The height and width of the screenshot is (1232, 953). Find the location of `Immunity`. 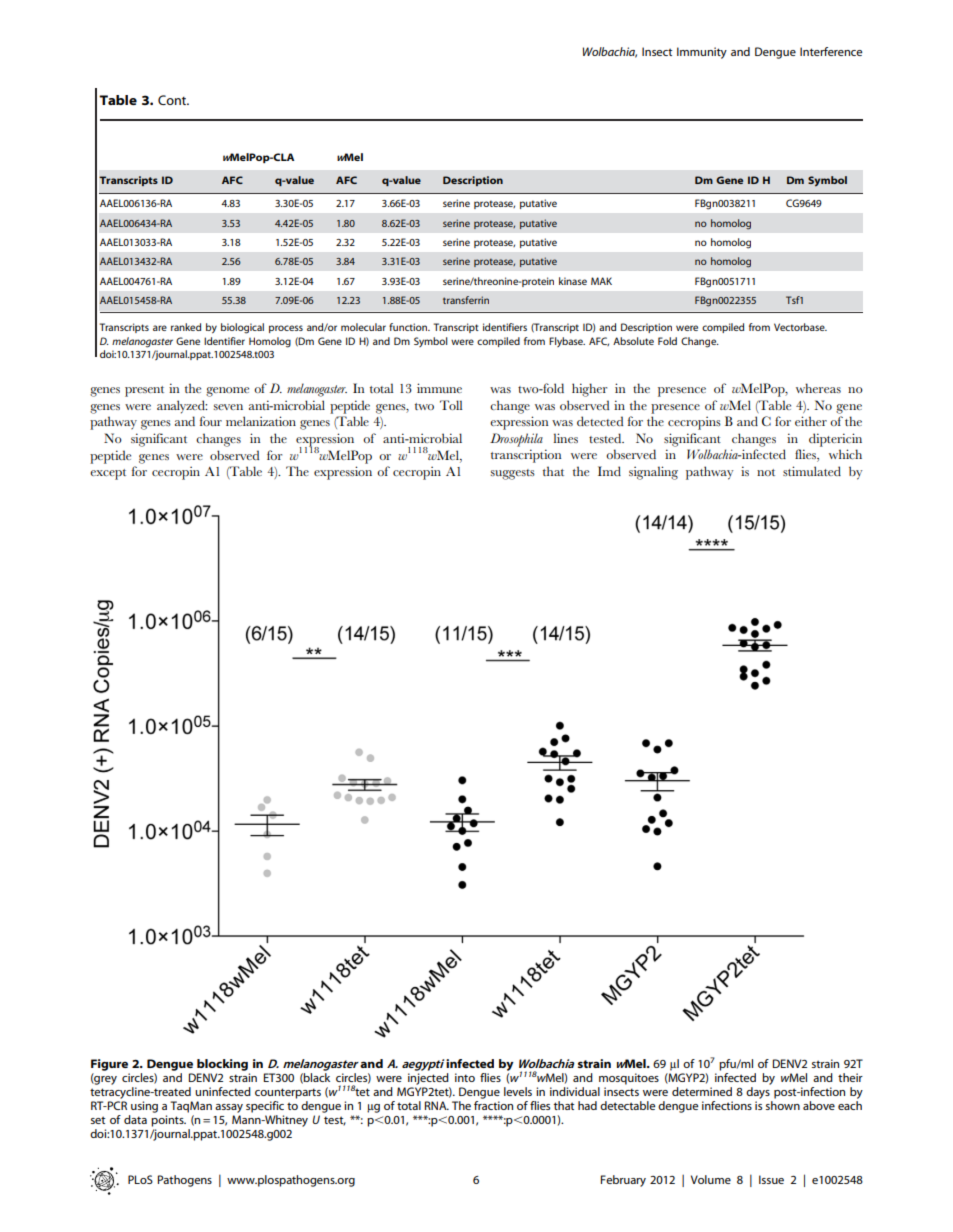

Immunity is located at coordinates (702, 53).
